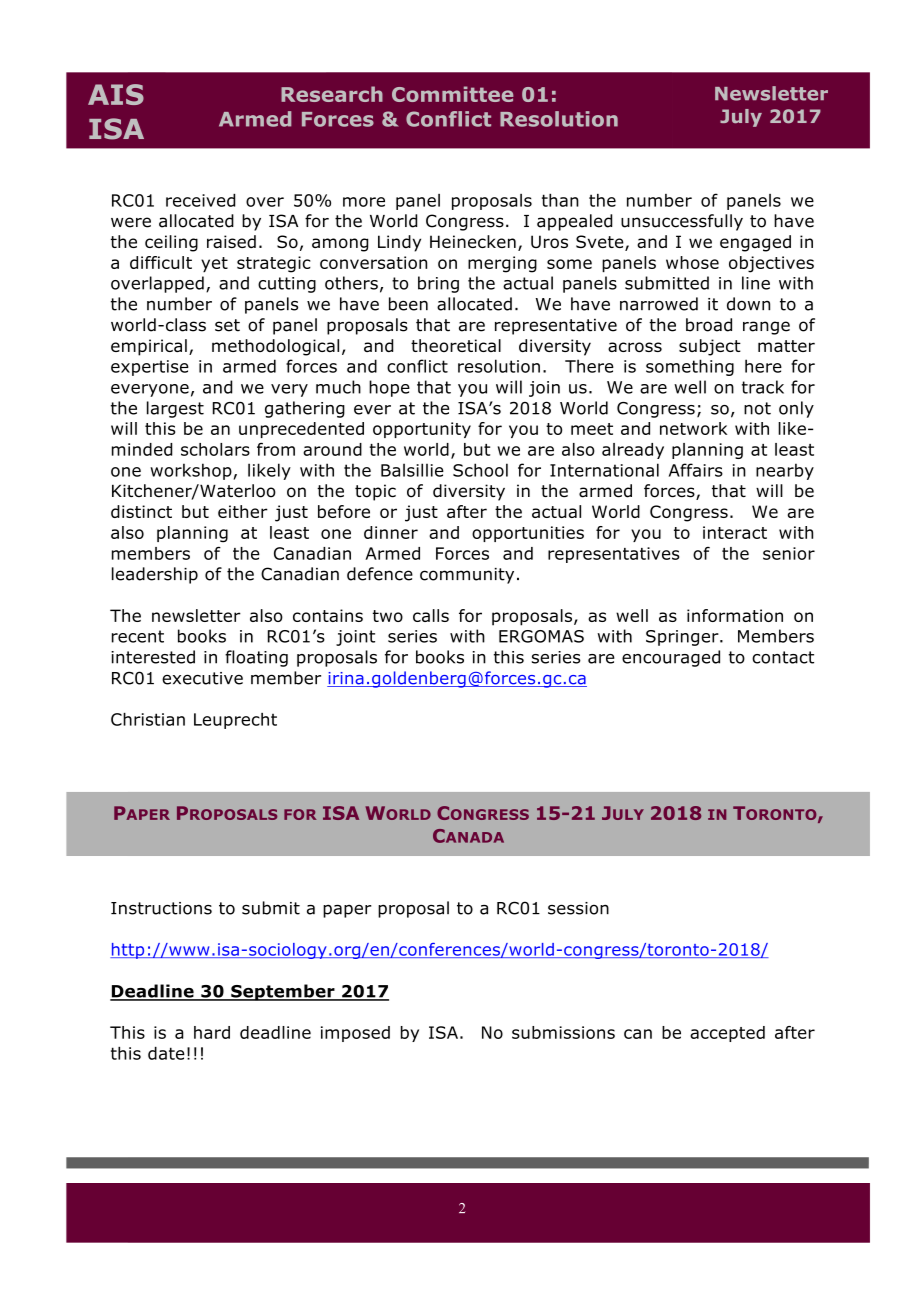 The width and height of the document is (924, 1308). Describe the element at coordinates (578, 908) in the document. I see `session` at that location.
